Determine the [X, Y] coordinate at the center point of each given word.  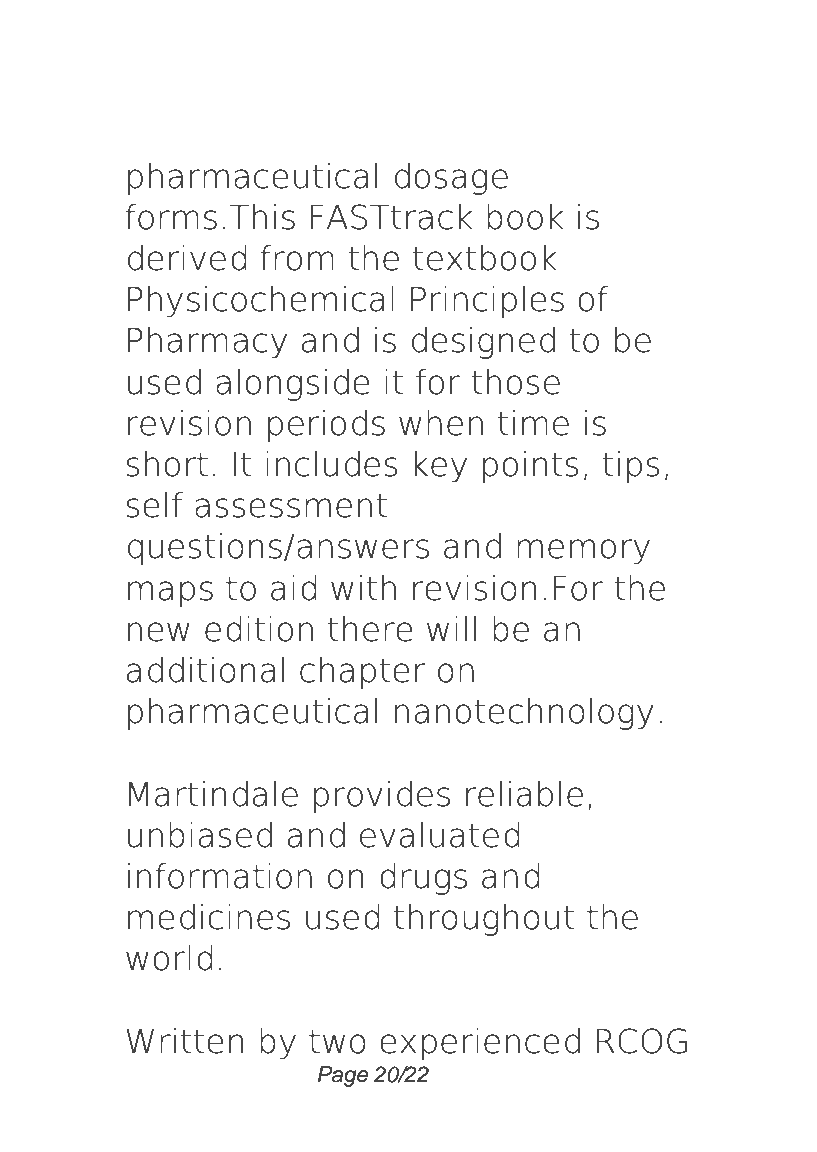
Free [249, 67]
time [533, 423]
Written [184, 1041]
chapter [363, 673]
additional [205, 670]
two [337, 1042]
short [167, 464]
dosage [451, 179]
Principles [487, 302]
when [441, 423]
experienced [480, 1044]
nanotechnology [524, 714]
